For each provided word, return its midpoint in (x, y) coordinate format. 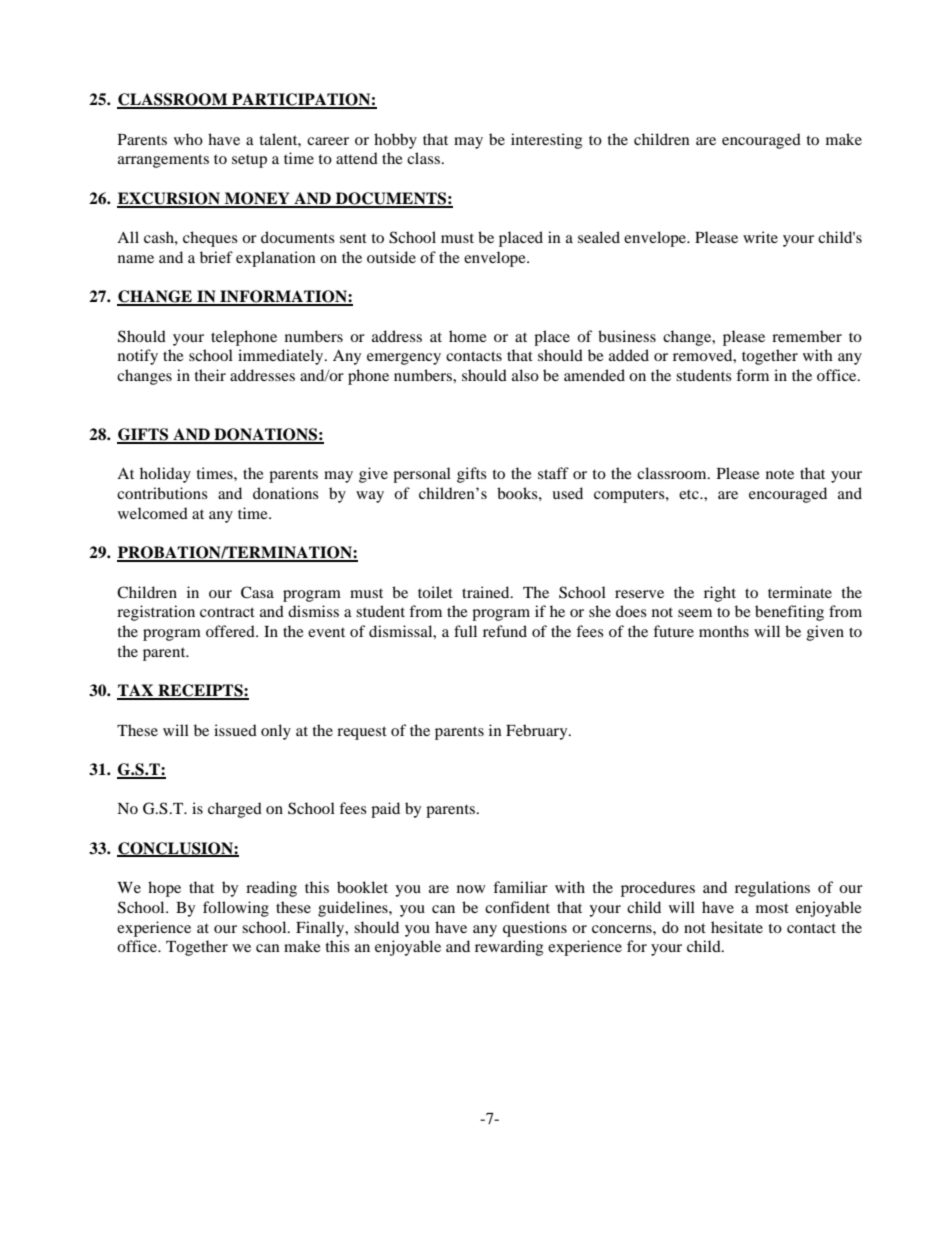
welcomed (153, 513)
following (236, 909)
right (720, 594)
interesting (546, 141)
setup (249, 161)
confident (517, 907)
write (760, 237)
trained (487, 592)
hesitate (737, 927)
